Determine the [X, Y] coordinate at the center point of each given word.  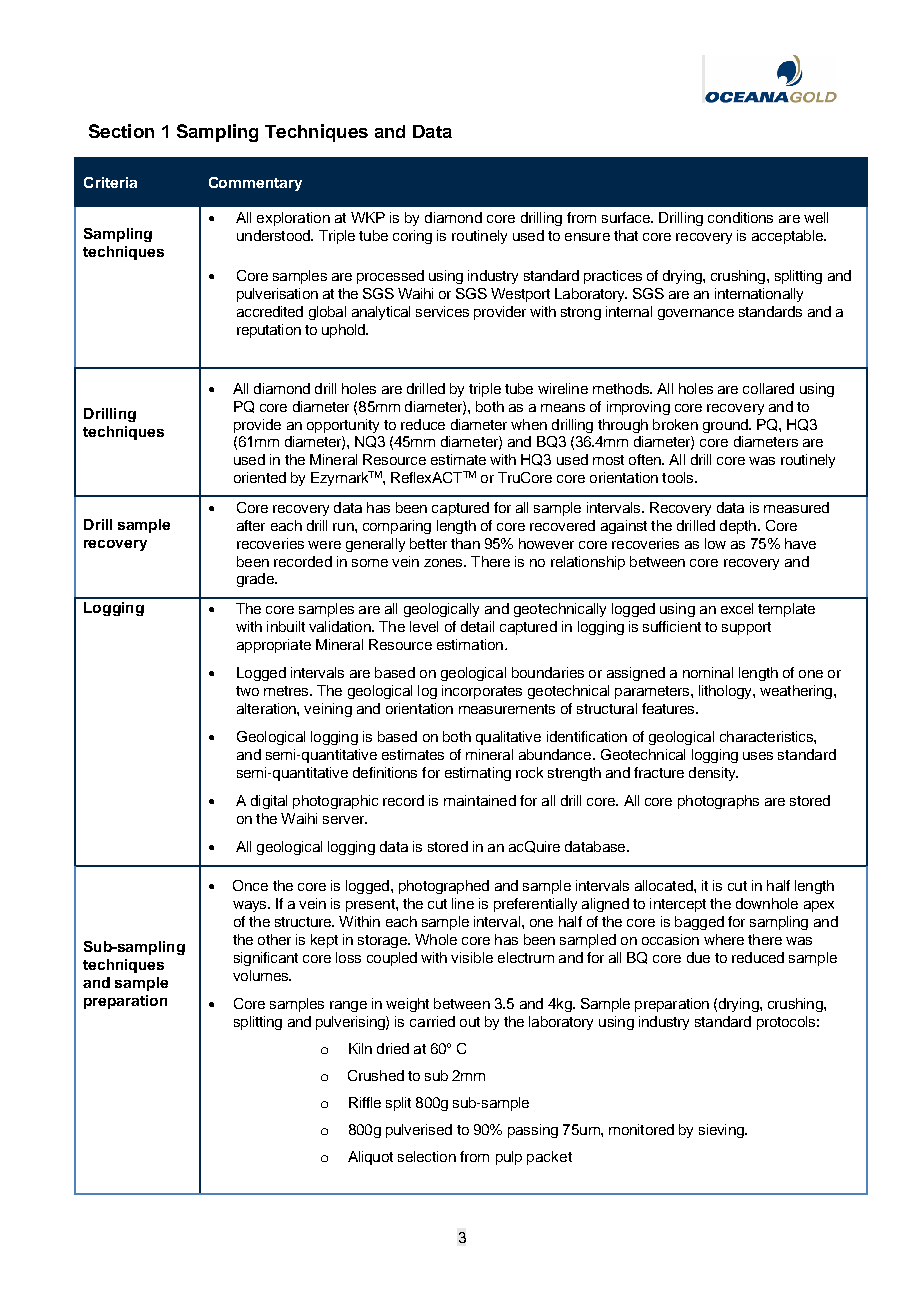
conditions [740, 217]
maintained [480, 800]
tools [679, 477]
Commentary [255, 184]
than [465, 543]
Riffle [365, 1102]
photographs [718, 802]
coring [412, 237]
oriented [260, 477]
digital [269, 802]
